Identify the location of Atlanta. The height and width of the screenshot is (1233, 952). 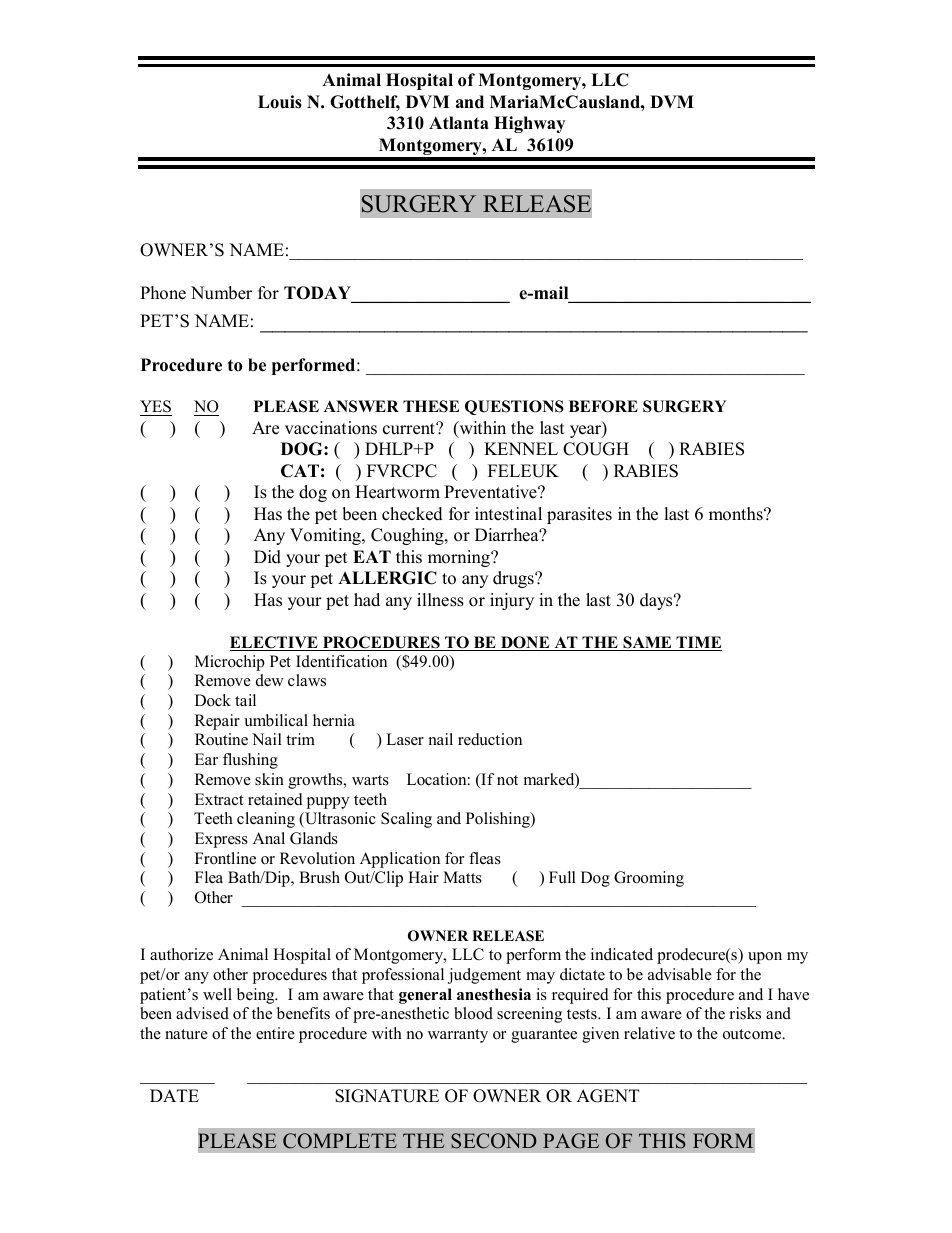
(459, 122).
